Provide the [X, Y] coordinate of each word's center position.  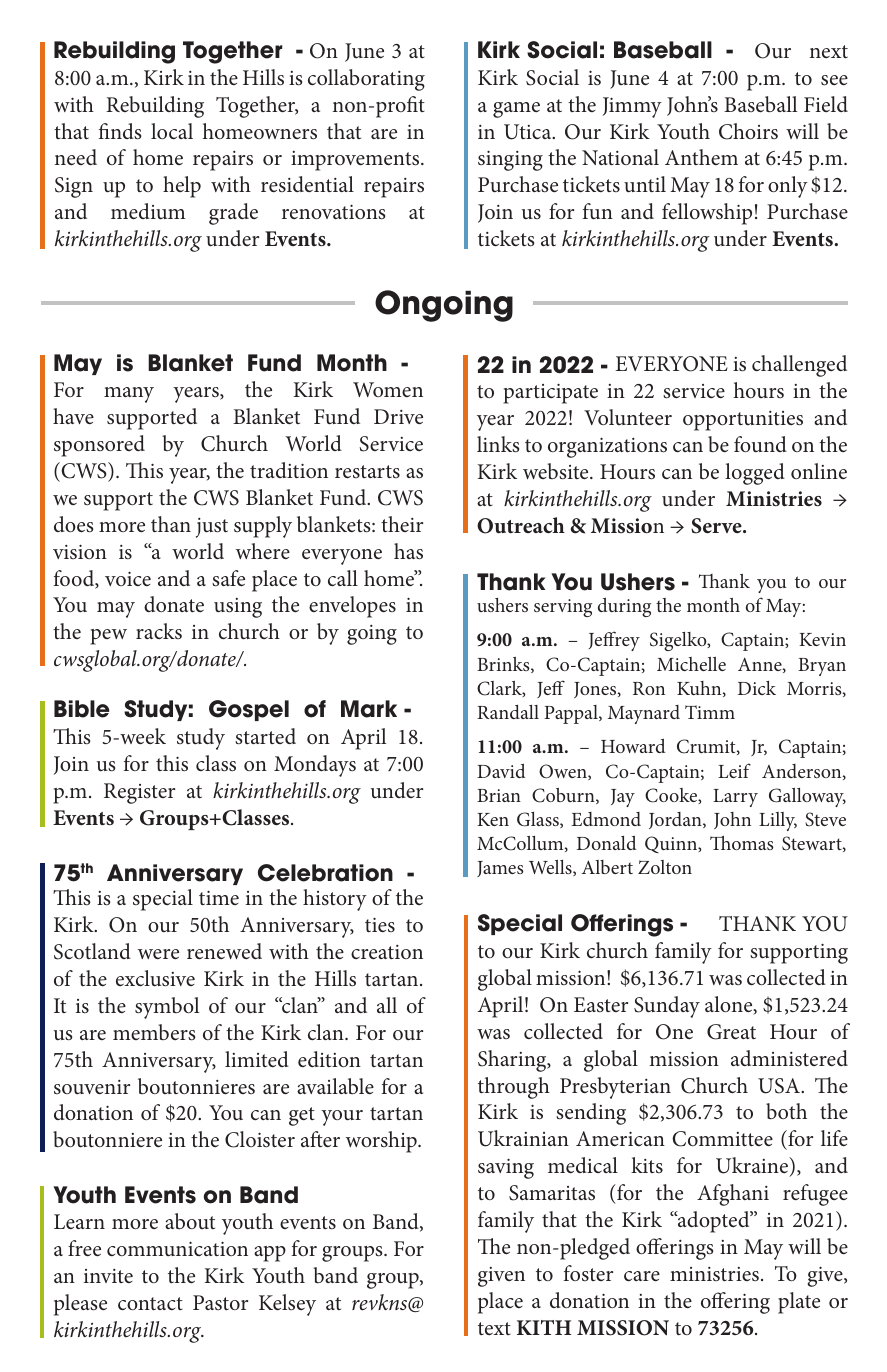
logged [755, 474]
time [219, 897]
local [172, 131]
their [402, 524]
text [494, 1328]
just [212, 528]
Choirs [748, 131]
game [516, 110]
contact [150, 1303]
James [500, 869]
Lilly [778, 821]
